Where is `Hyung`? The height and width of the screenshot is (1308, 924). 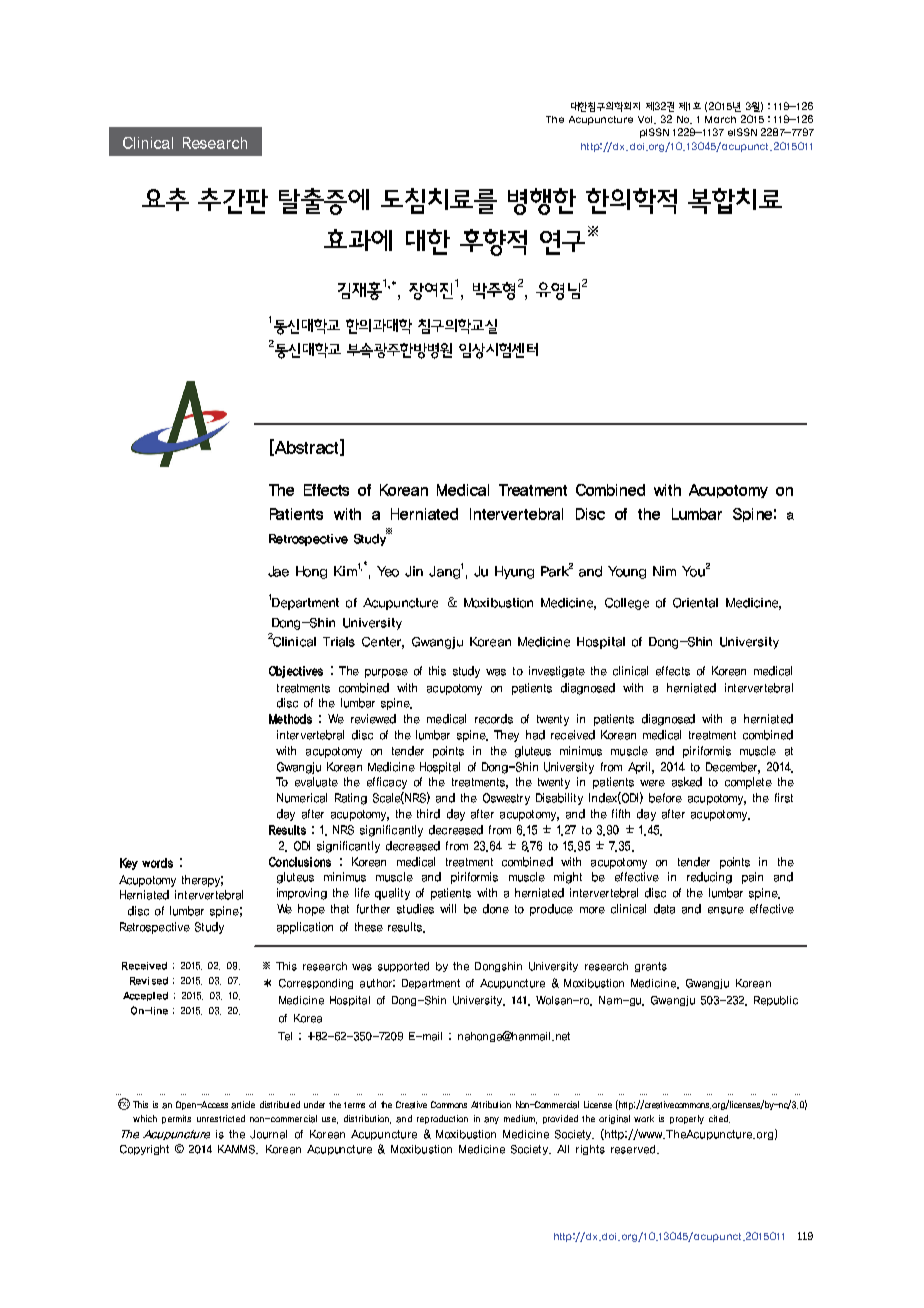 Hyung is located at coordinates (514, 572).
